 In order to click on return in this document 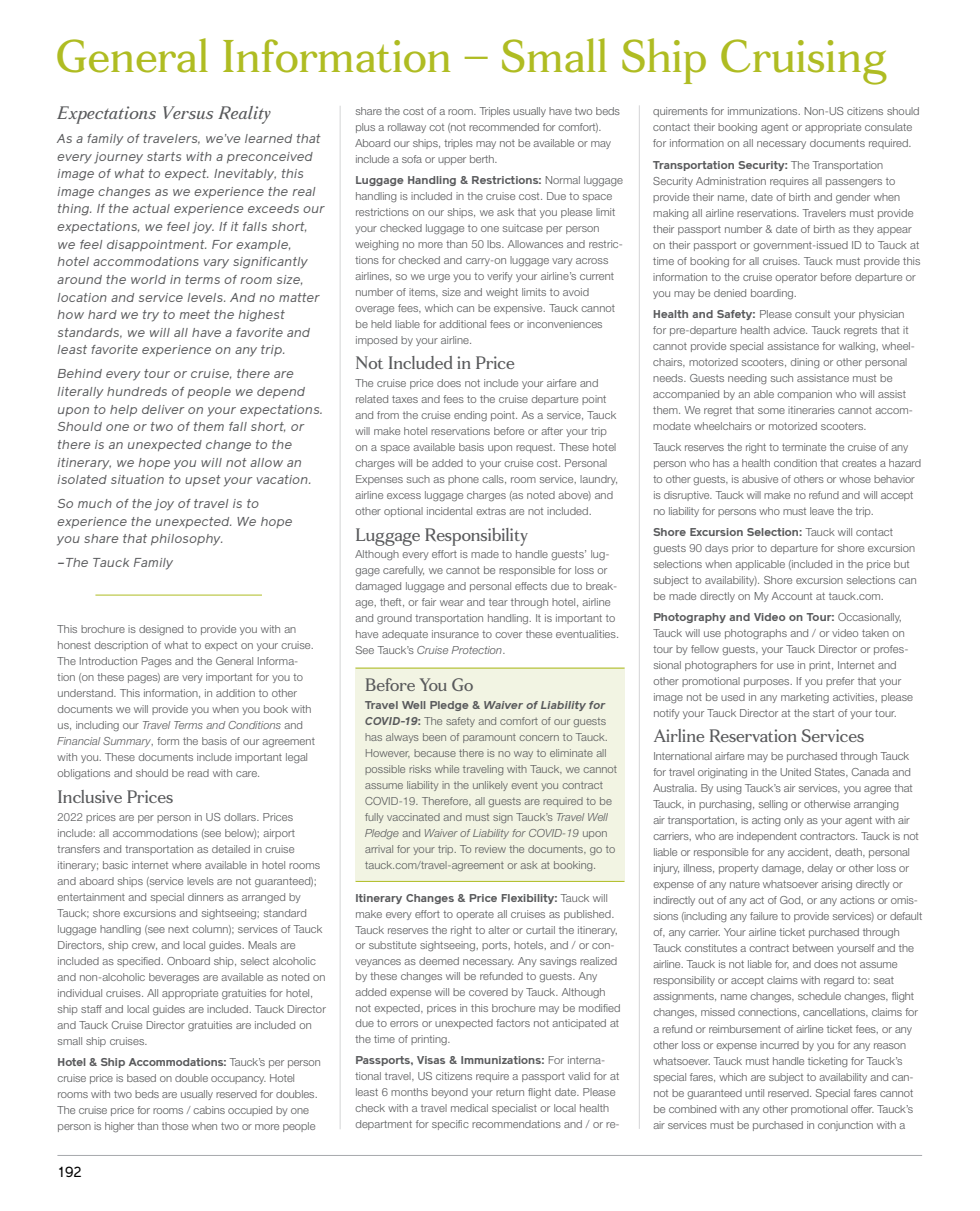, I will do `click(510, 1092)`.
